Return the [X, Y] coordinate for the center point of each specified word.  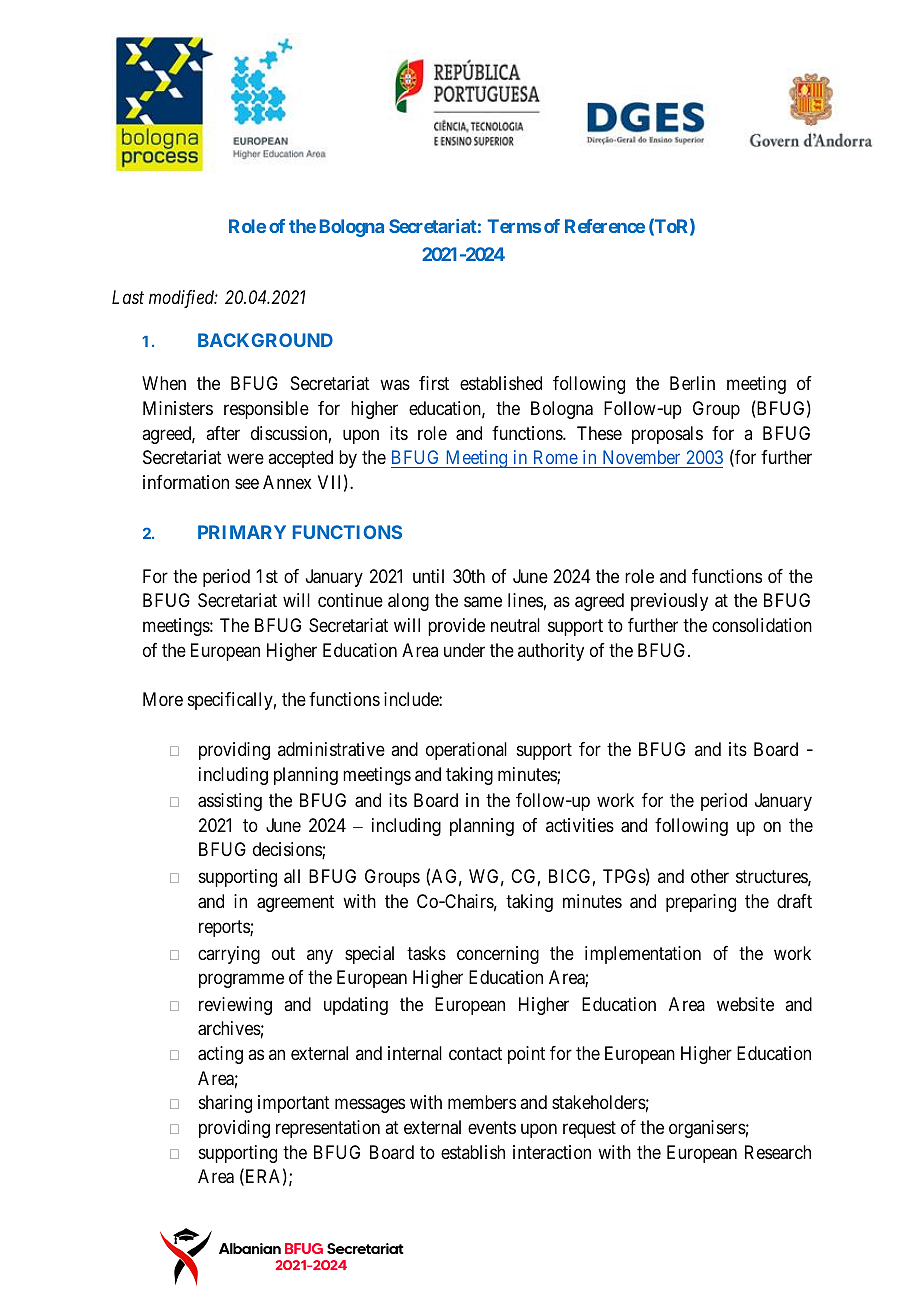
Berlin [692, 383]
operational [466, 751]
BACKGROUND [265, 340]
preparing [701, 903]
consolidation [762, 625]
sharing [225, 1104]
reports [225, 928]
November [641, 457]
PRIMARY [242, 532]
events [492, 1127]
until [428, 576]
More [163, 699]
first [434, 383]
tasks [426, 953]
